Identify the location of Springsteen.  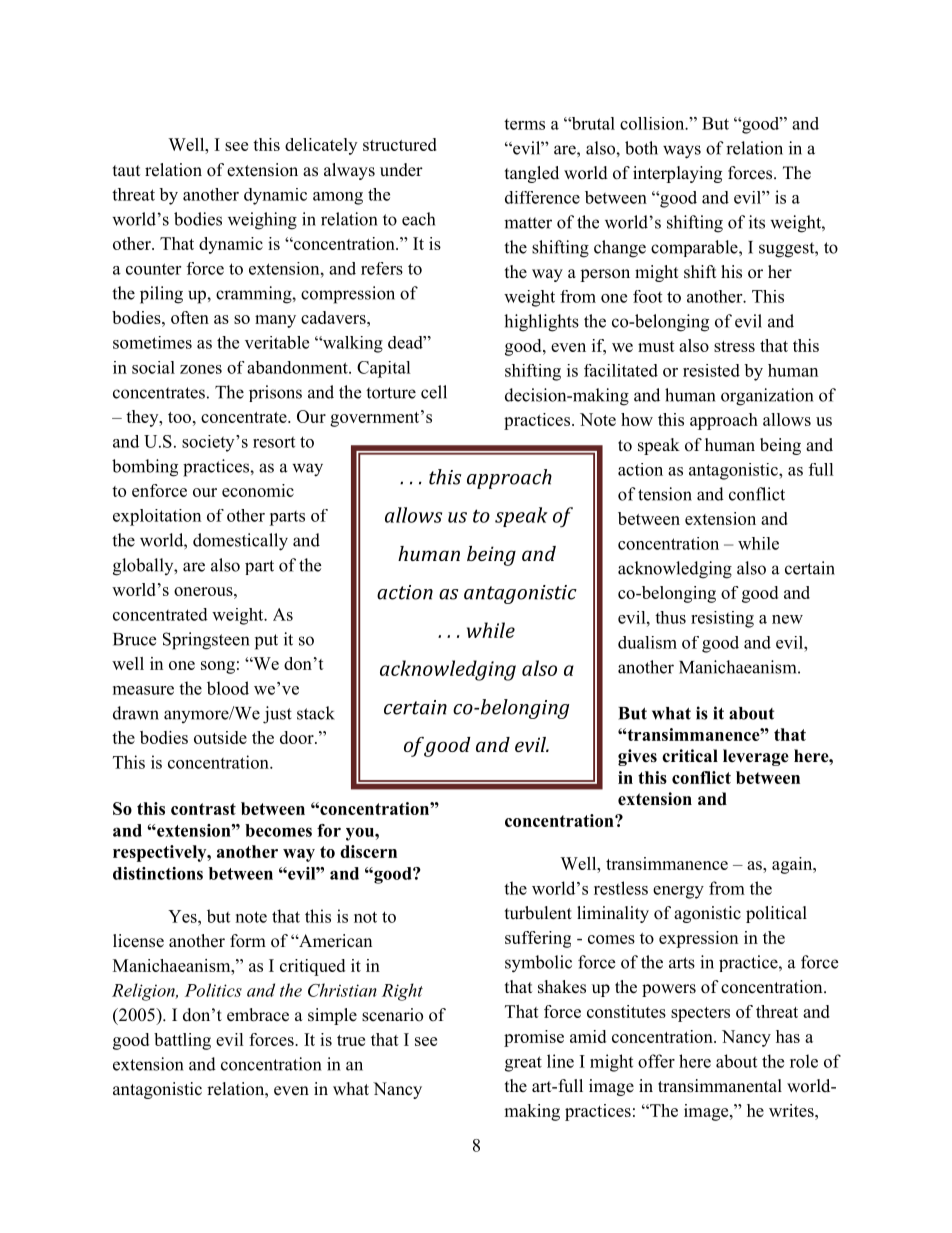
(206, 641).
